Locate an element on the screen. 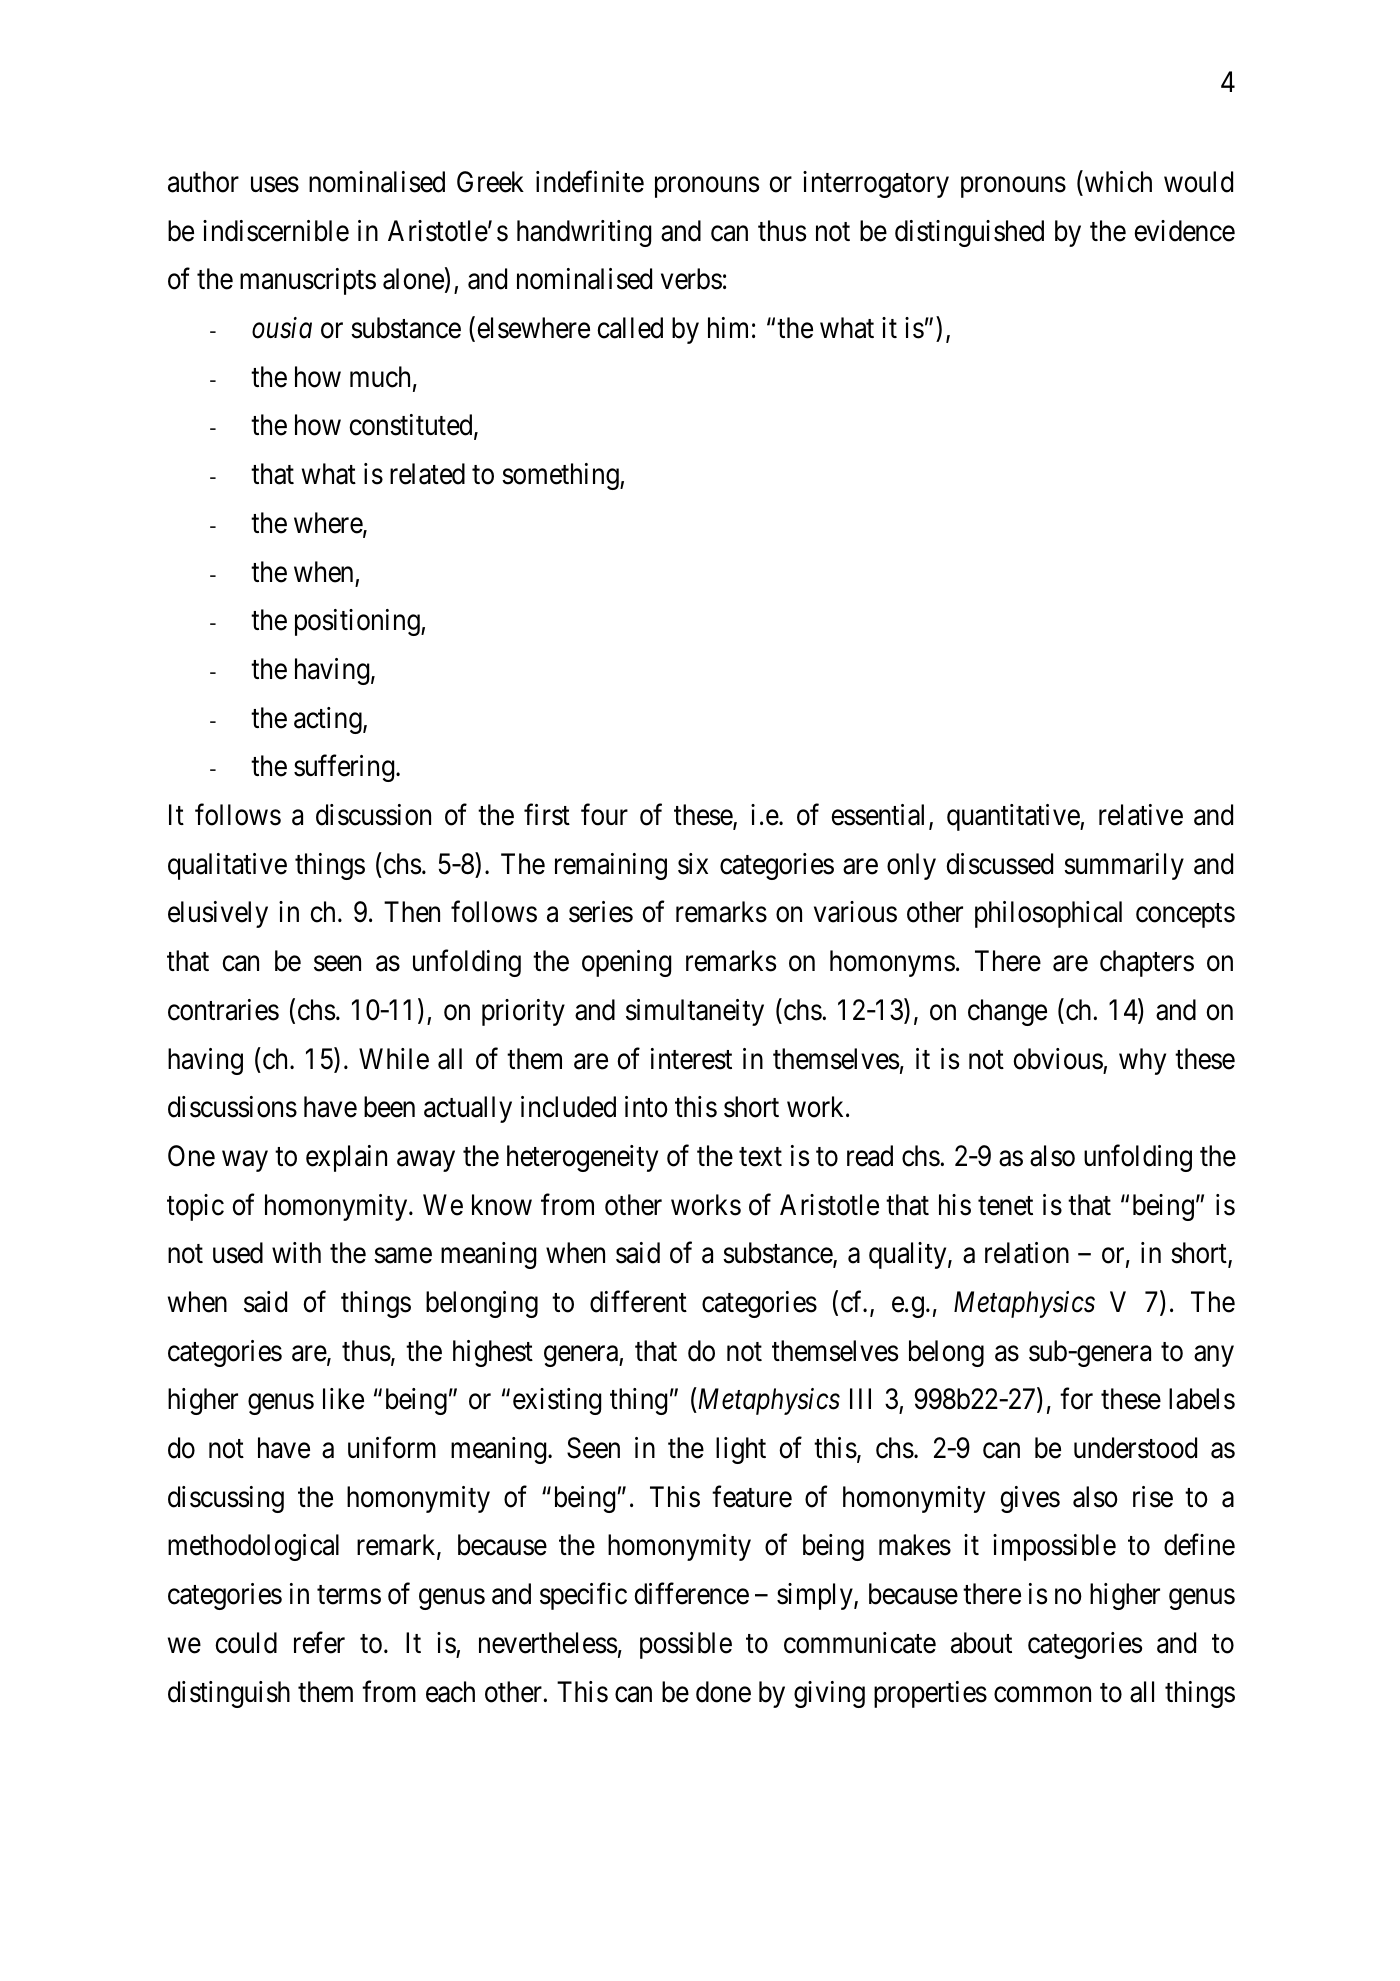 The image size is (1400, 1981). indiscernible is located at coordinates (276, 231).
